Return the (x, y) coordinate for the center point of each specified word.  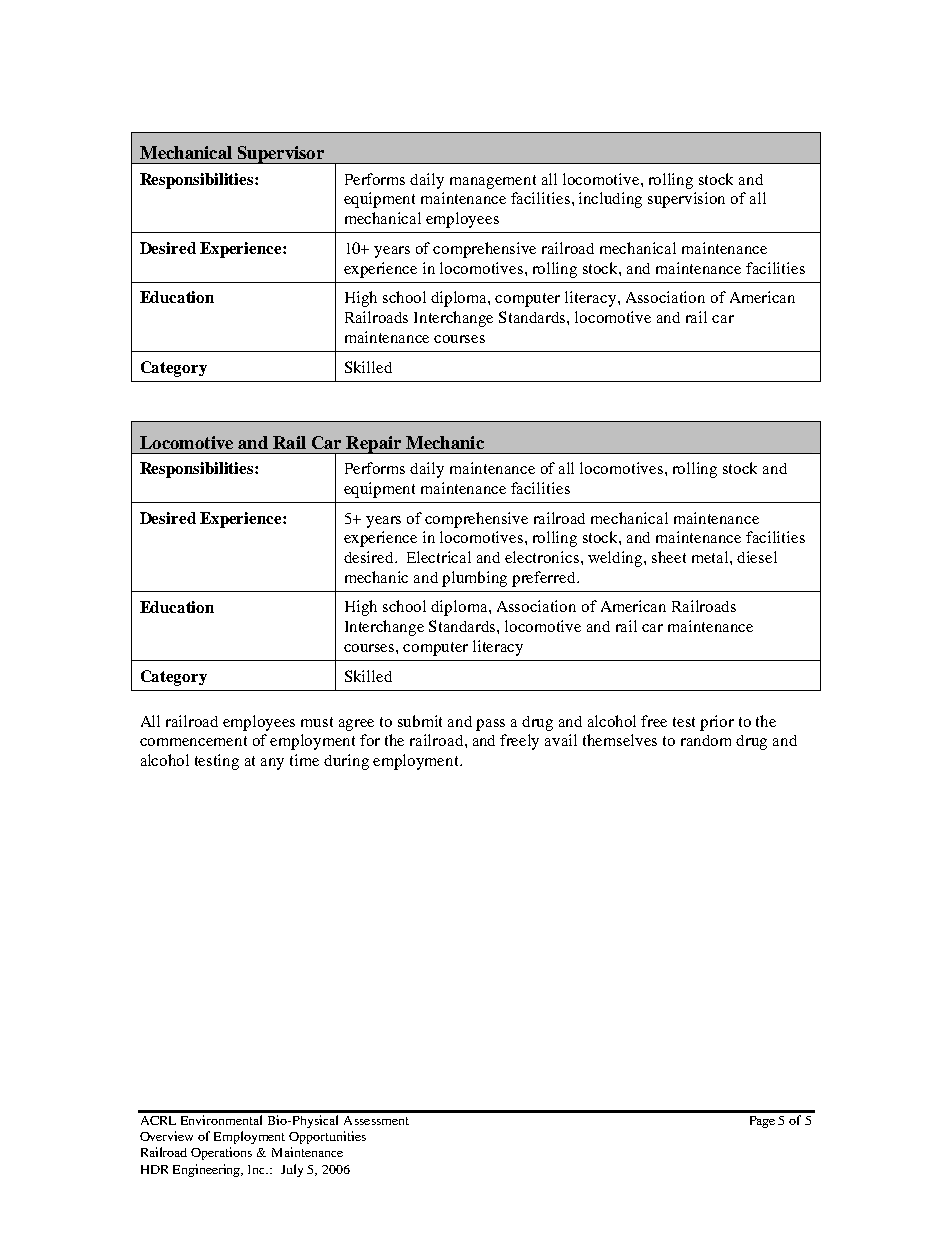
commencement (193, 741)
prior (717, 723)
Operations (221, 1153)
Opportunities (327, 1137)
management (493, 182)
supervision (686, 200)
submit (420, 721)
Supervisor (280, 155)
